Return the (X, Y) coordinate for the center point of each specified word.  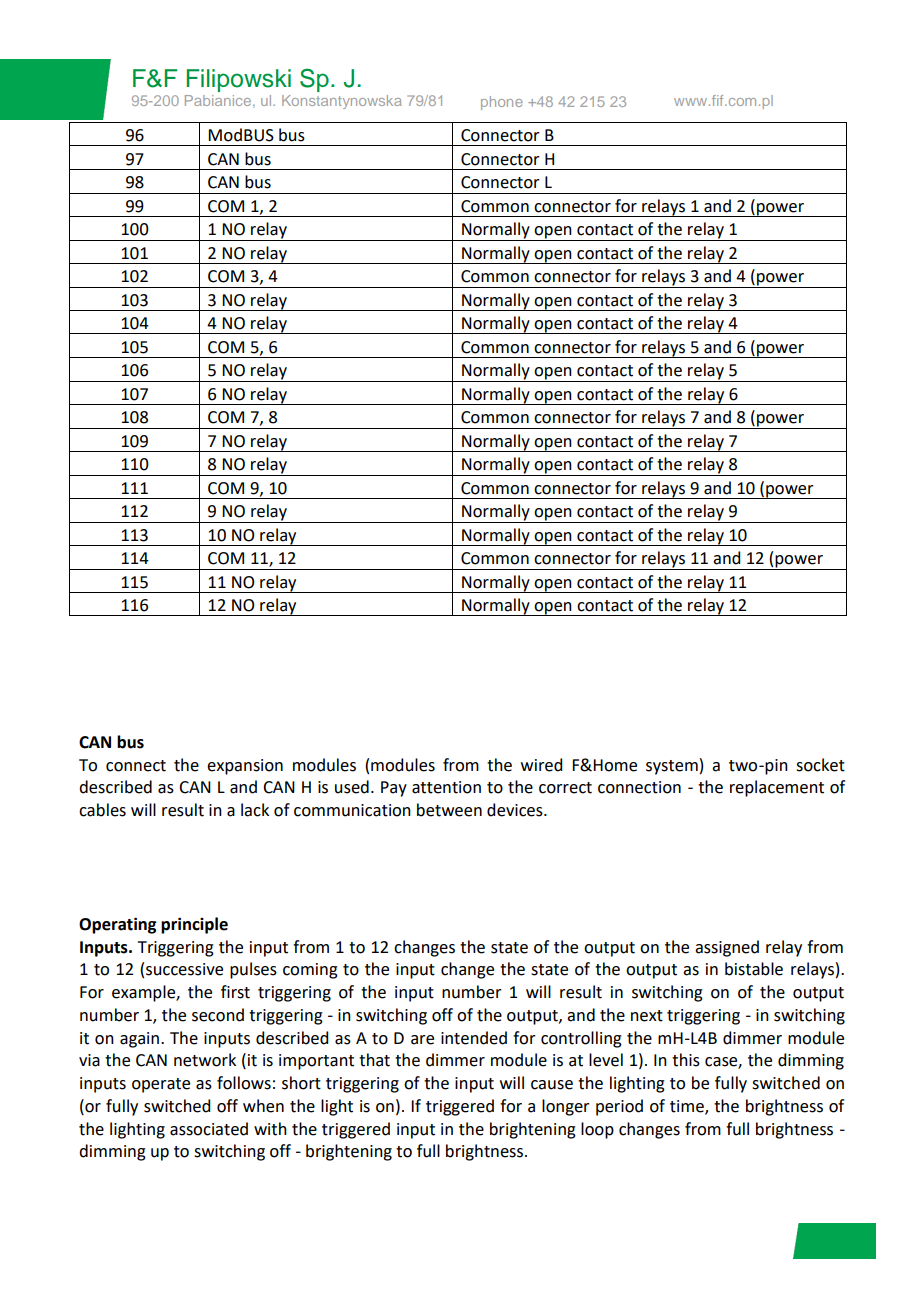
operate (161, 1085)
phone (502, 103)
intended (474, 1038)
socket (820, 765)
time (688, 1107)
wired (541, 765)
